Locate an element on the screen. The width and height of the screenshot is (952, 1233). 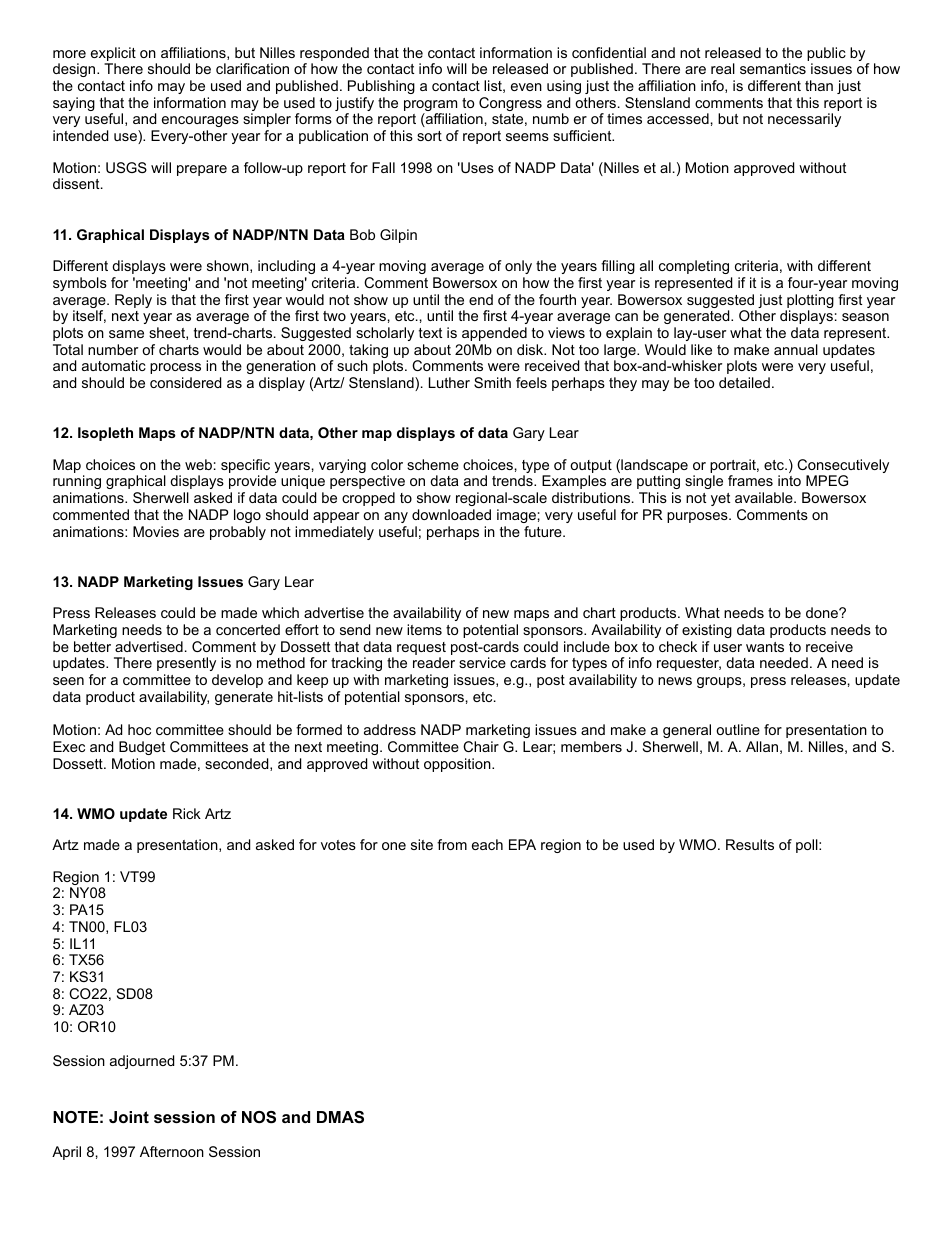
appended is located at coordinates (494, 334).
